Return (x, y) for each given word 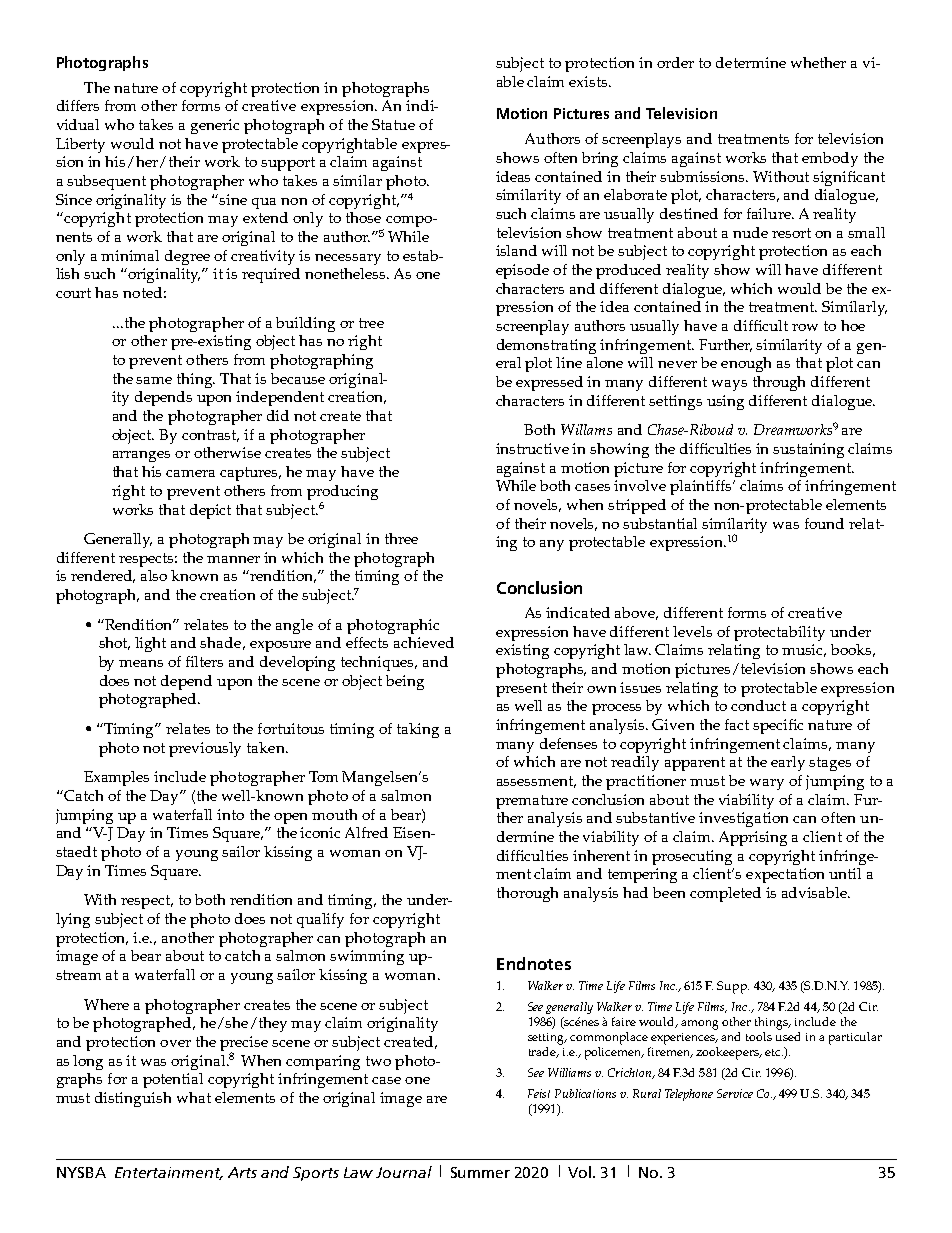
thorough (527, 894)
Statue (393, 124)
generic (215, 126)
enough (746, 364)
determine (751, 62)
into (230, 814)
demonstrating (546, 346)
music (804, 650)
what (194, 1097)
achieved (424, 642)
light (150, 644)
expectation (785, 875)
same (154, 380)
